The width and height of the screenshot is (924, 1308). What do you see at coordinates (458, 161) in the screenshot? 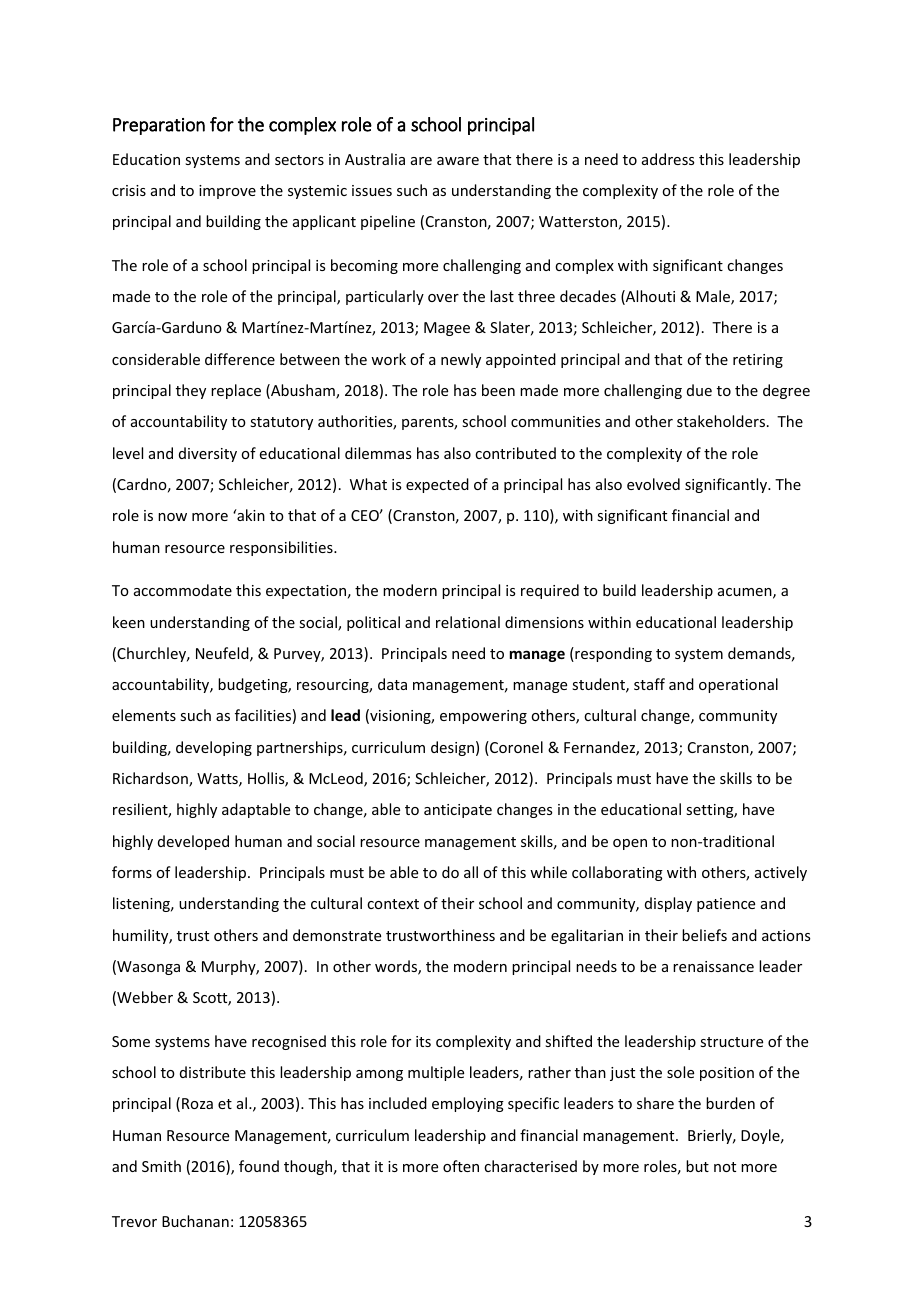
I see `aware` at bounding box center [458, 161].
